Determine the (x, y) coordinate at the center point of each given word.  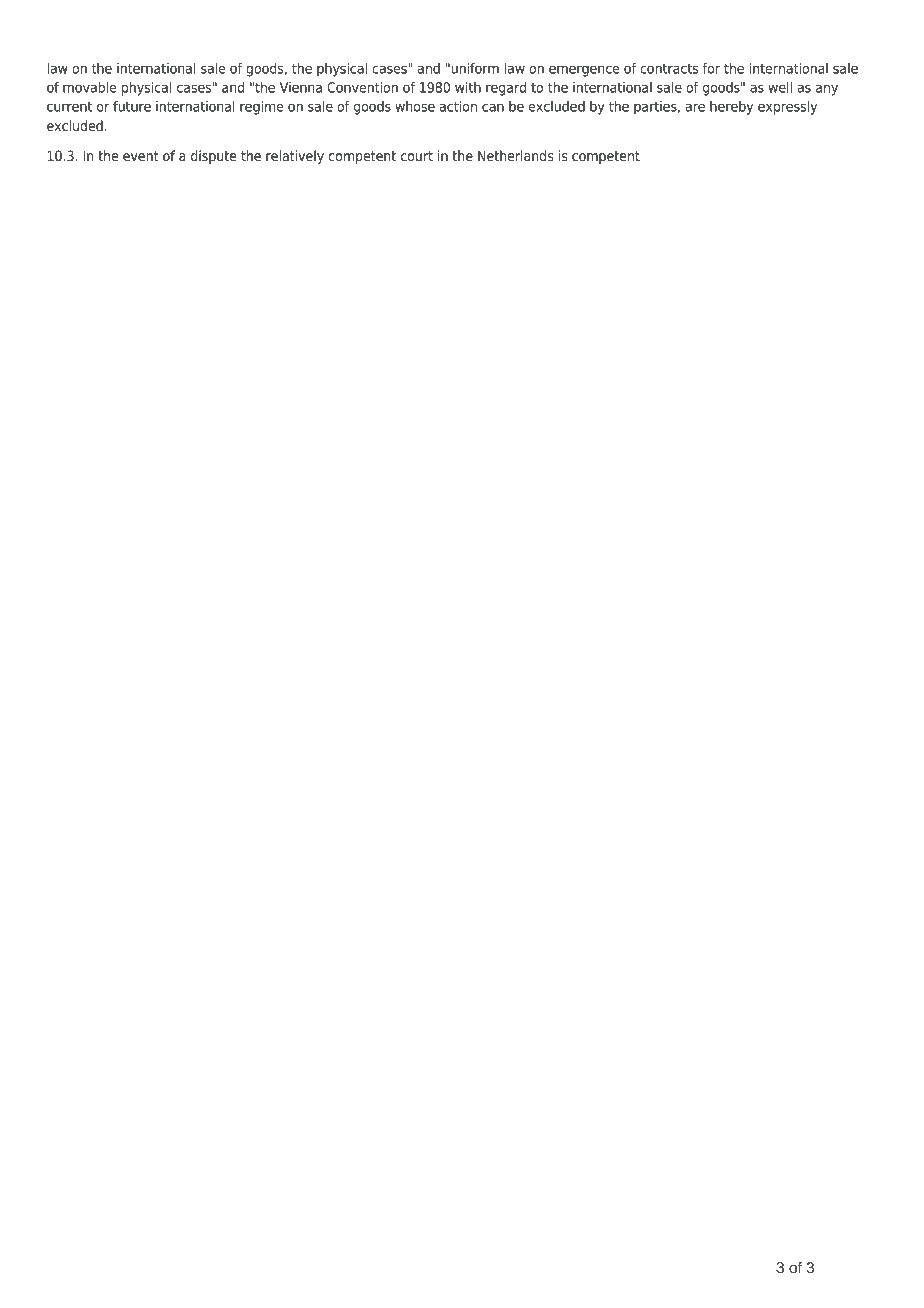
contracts (669, 68)
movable (90, 87)
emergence (584, 71)
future (132, 106)
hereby (731, 108)
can (493, 107)
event (141, 156)
